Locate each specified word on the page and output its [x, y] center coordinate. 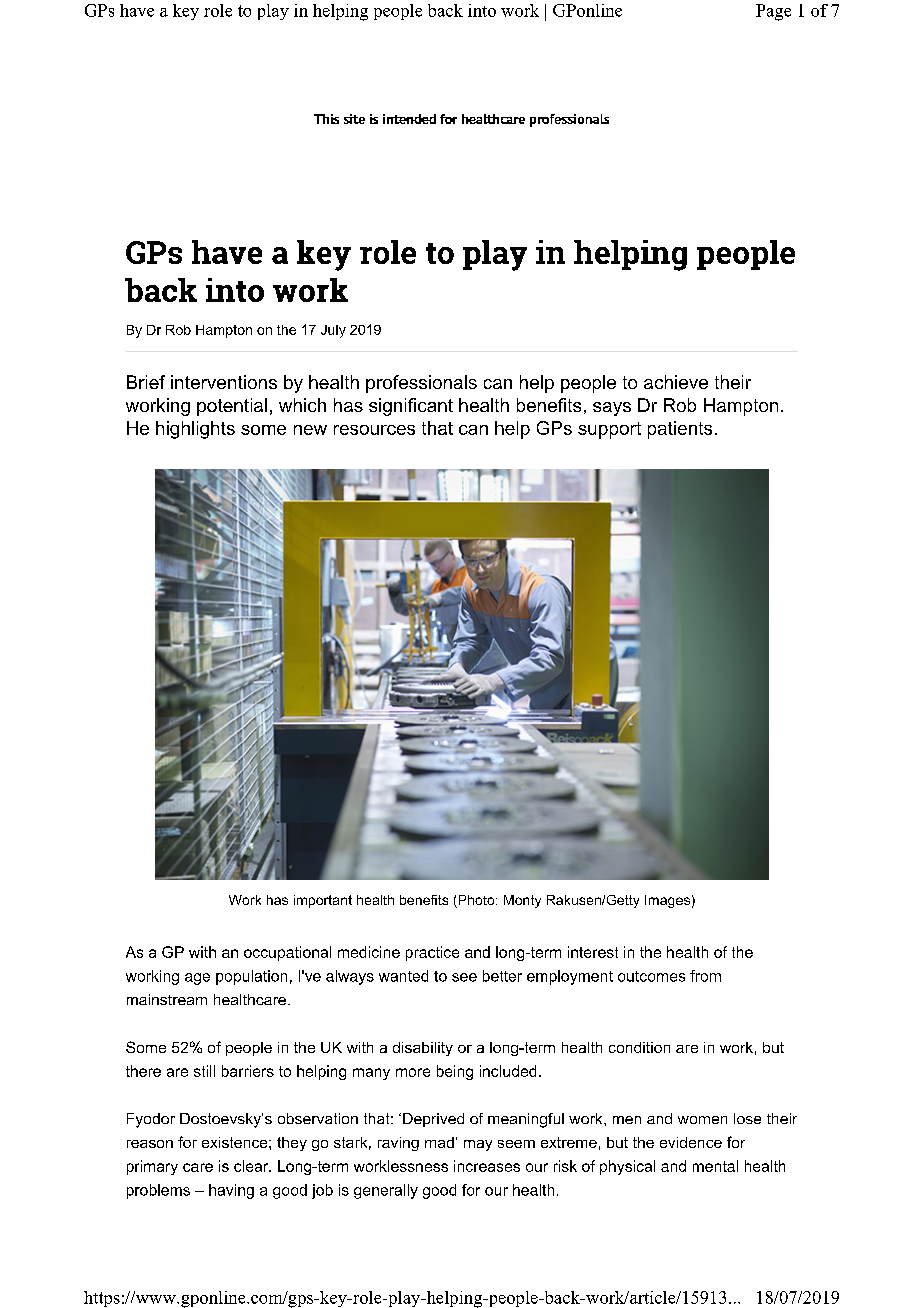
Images [667, 901]
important [323, 901]
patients [680, 430]
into [482, 10]
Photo [476, 901]
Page [773, 12]
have [137, 10]
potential [232, 407]
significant [411, 407]
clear [252, 1166]
